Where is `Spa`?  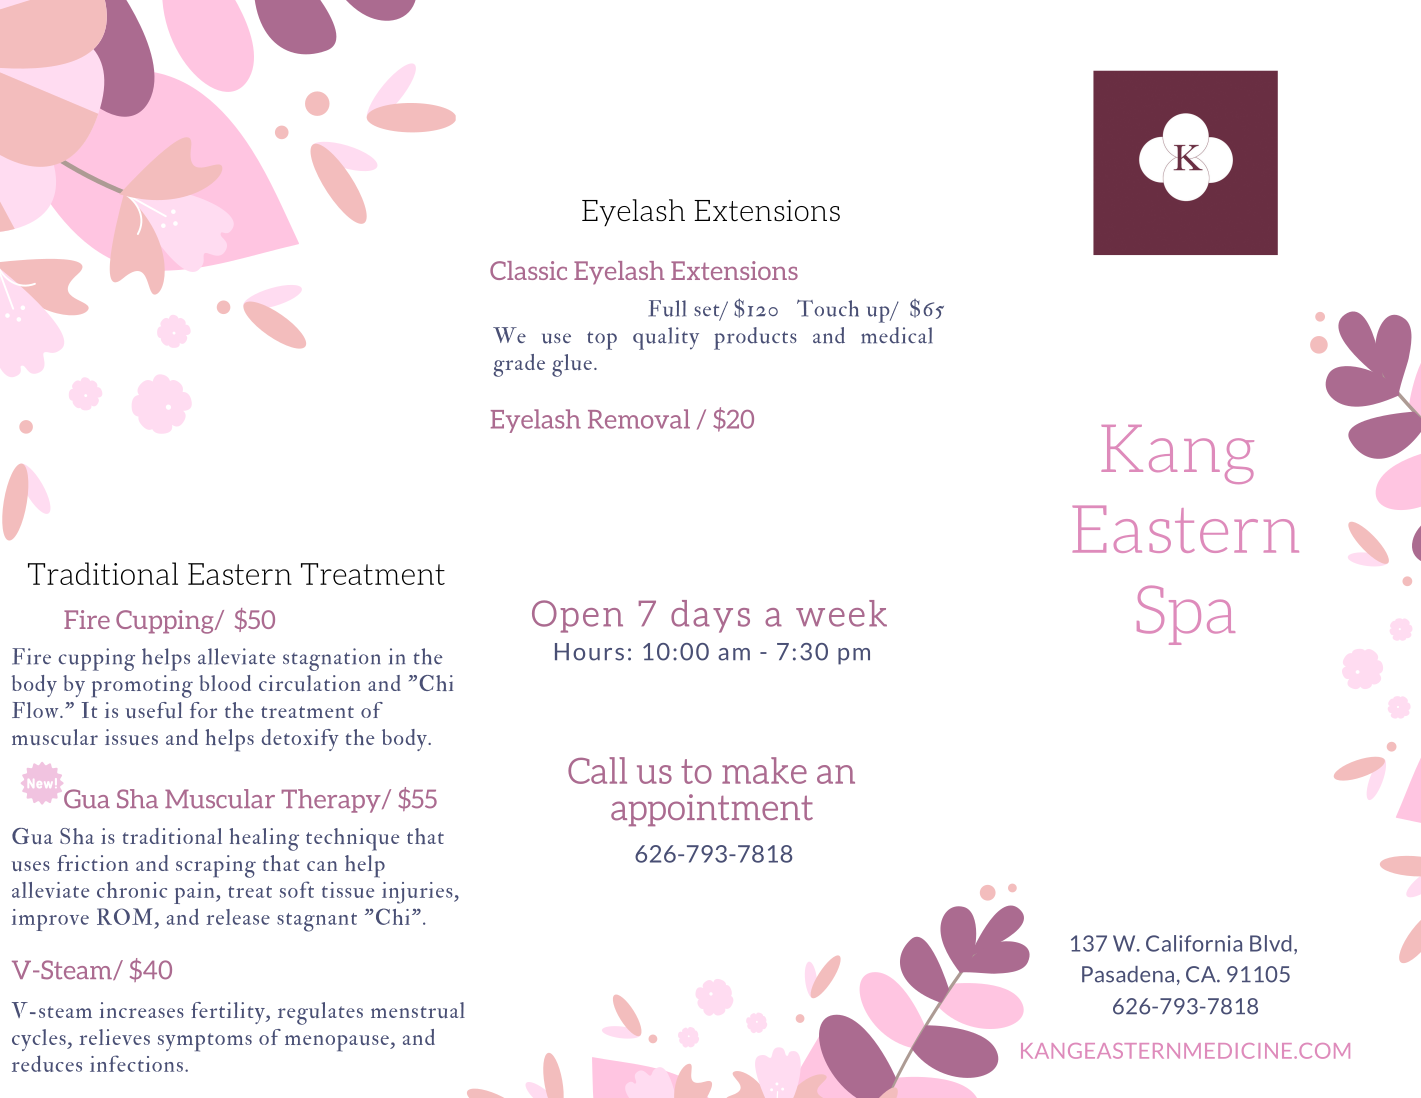 Spa is located at coordinates (1186, 615).
